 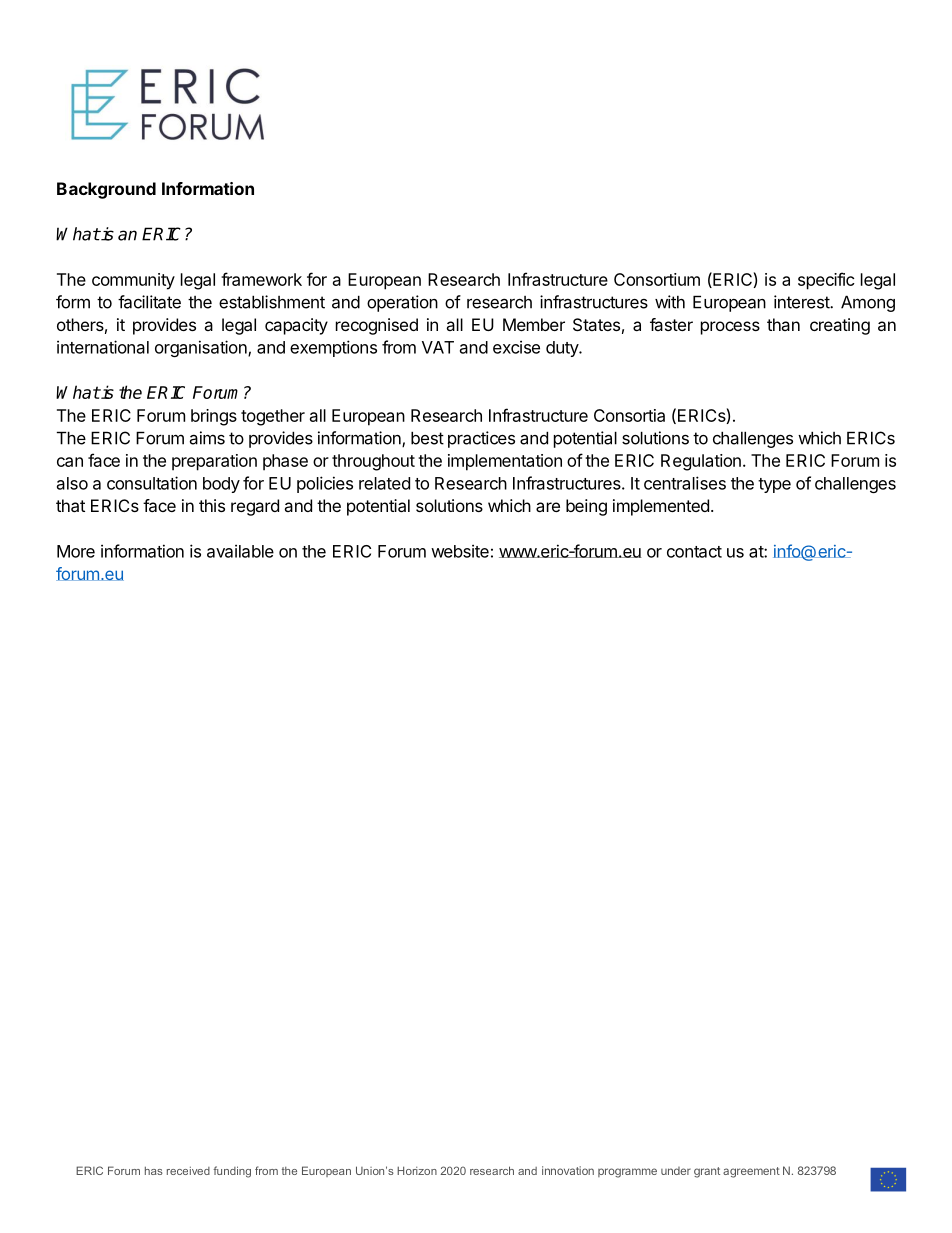 I want to click on funding, so click(x=232, y=1172).
